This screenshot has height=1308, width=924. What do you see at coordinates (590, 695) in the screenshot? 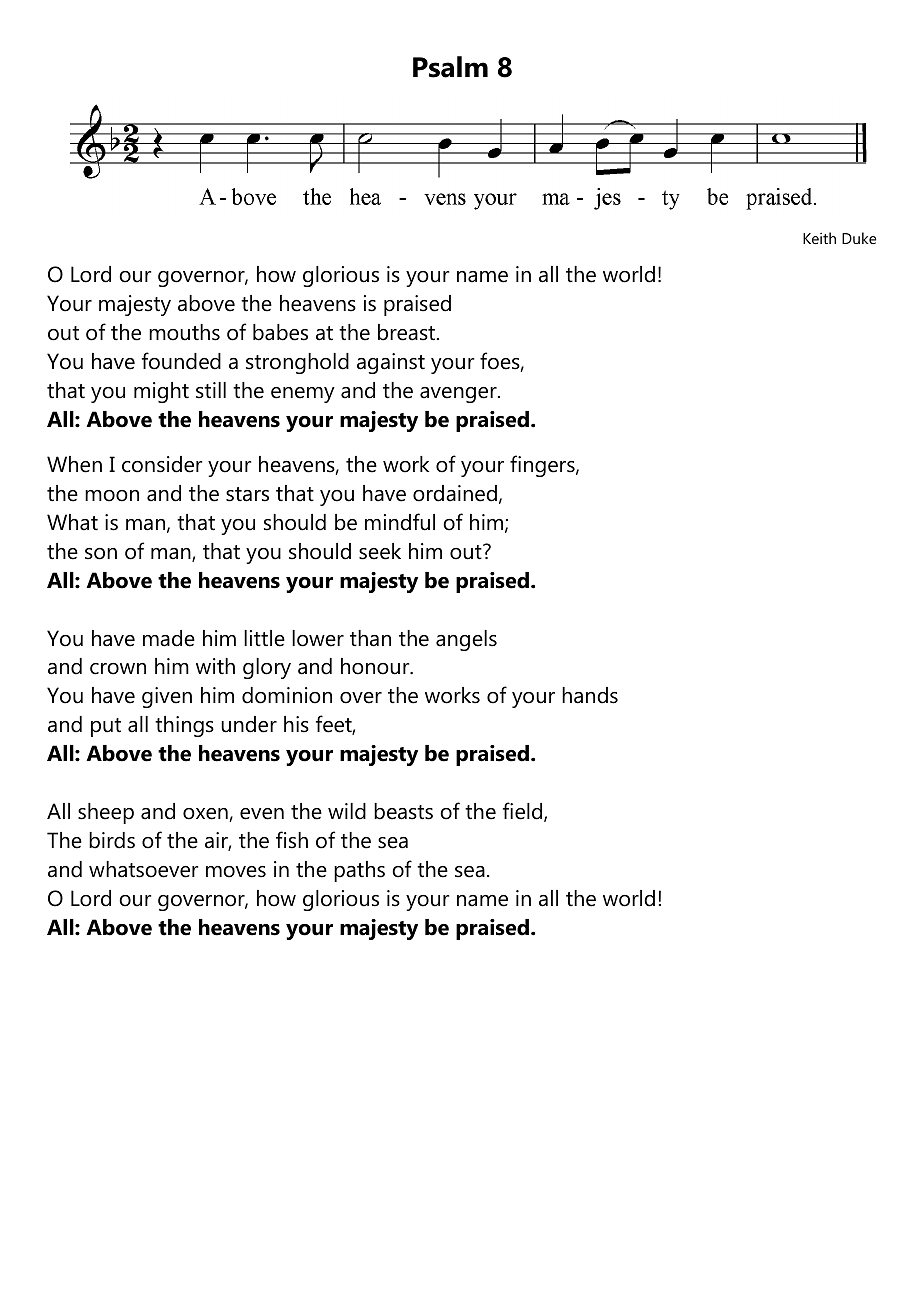
I see `hands` at bounding box center [590, 695].
